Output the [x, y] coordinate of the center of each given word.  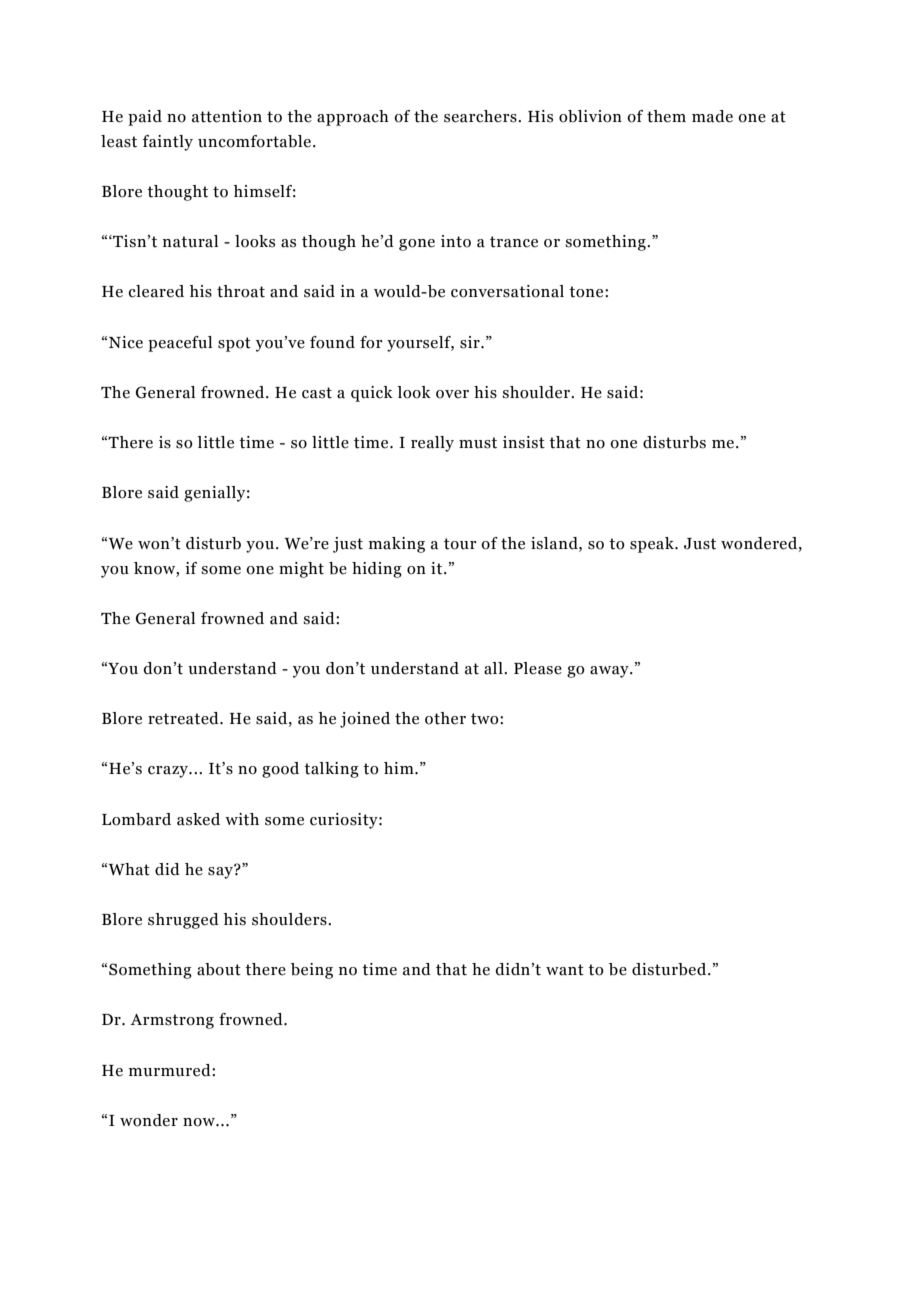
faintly [168, 143]
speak [653, 545]
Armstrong [172, 1021]
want [565, 970]
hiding [377, 570]
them [666, 116]
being [312, 971]
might [301, 570]
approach [353, 118]
